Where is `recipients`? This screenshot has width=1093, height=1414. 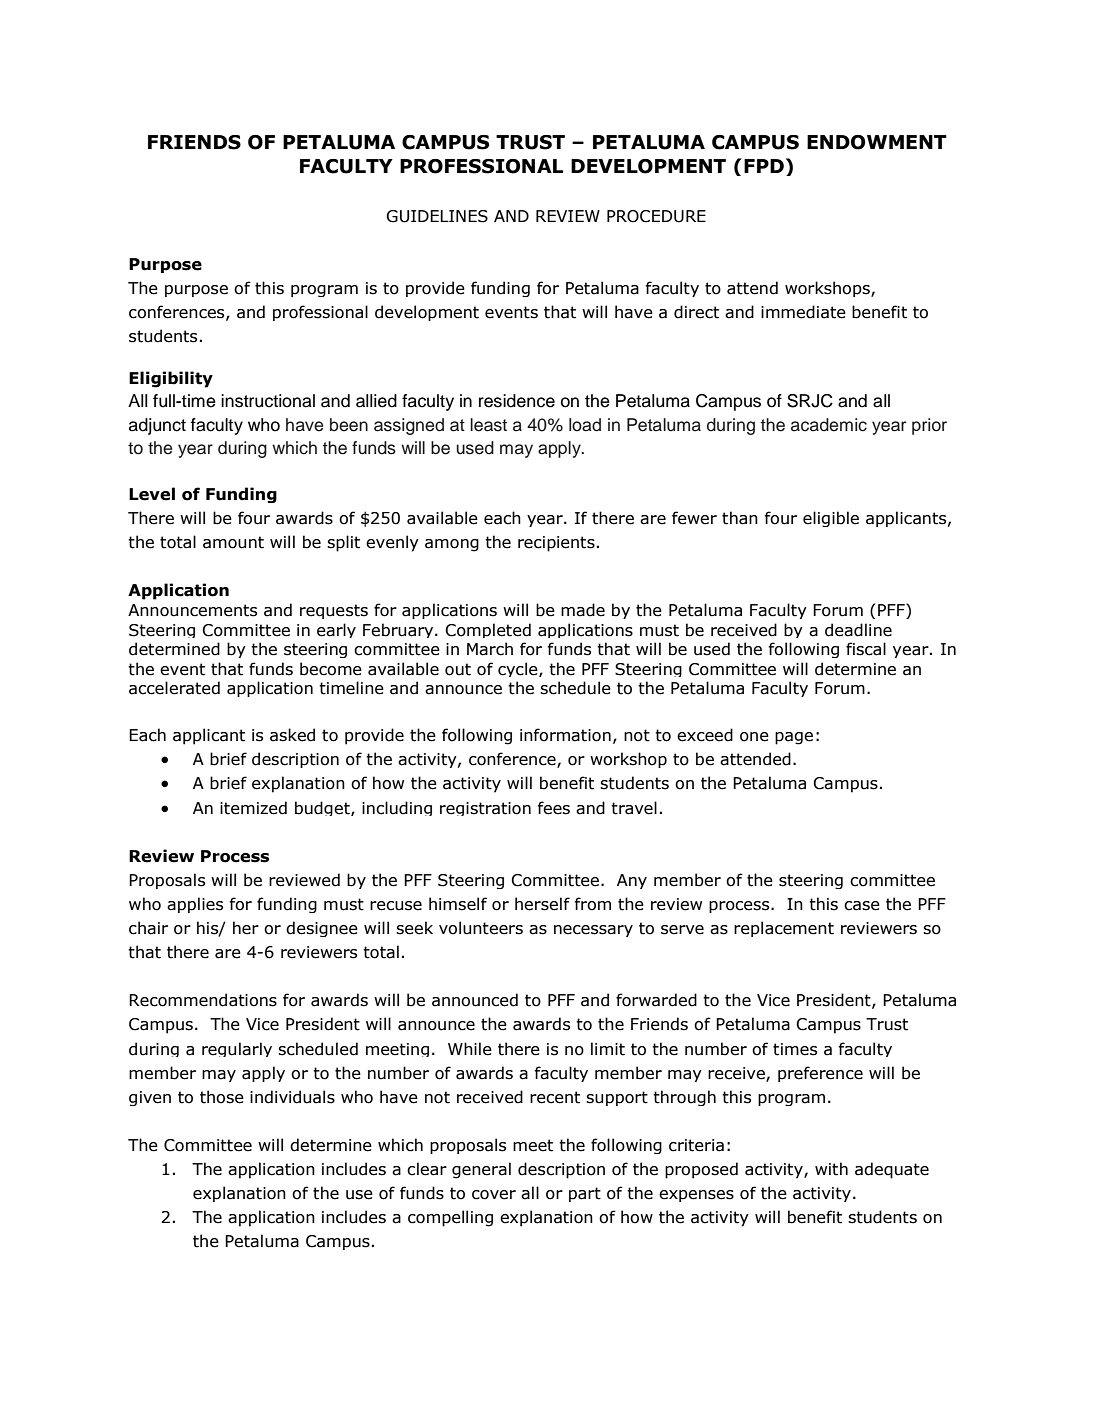 recipients is located at coordinates (556, 544).
